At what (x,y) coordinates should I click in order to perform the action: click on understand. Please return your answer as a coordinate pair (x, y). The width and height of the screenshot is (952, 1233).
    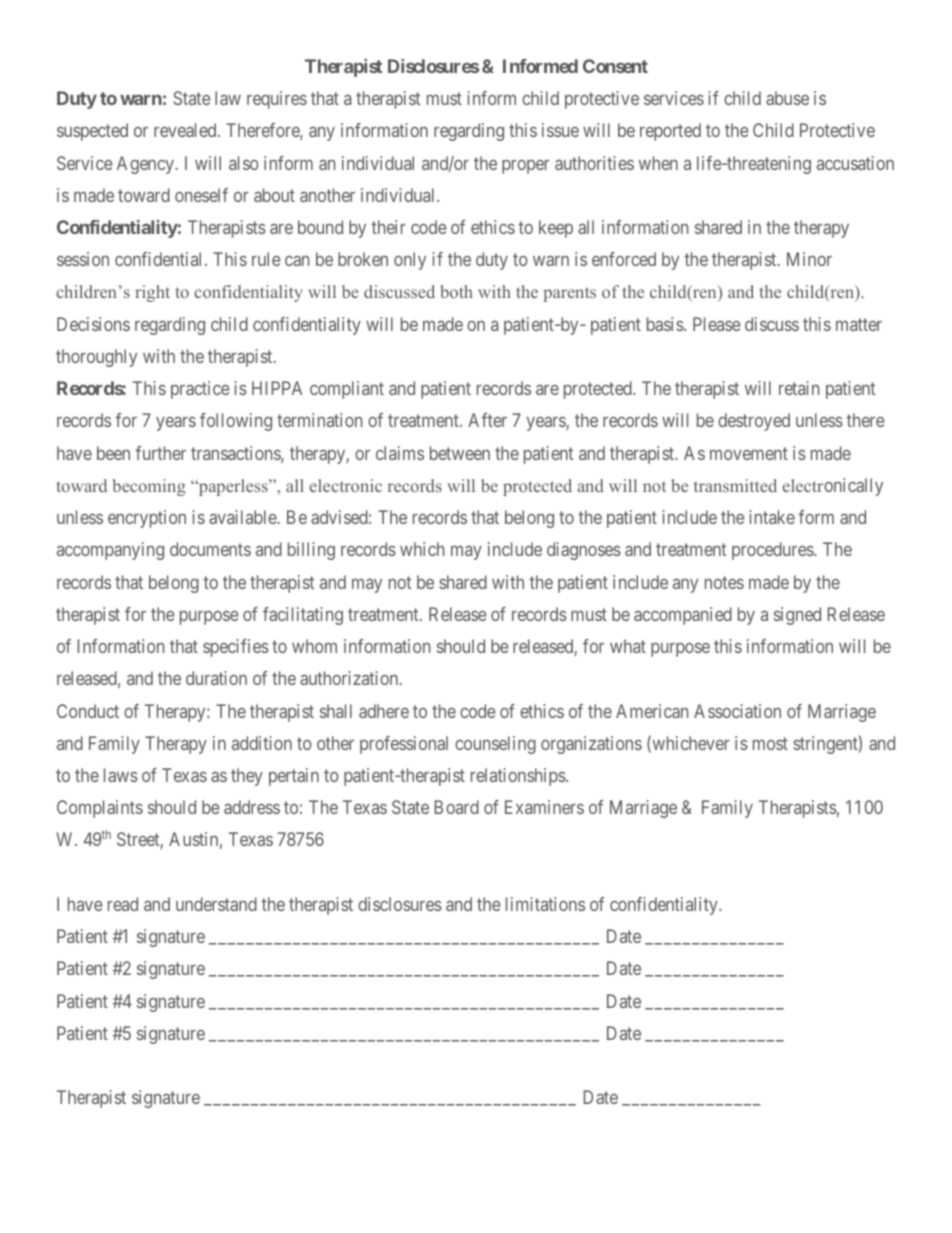
    Looking at the image, I should click on (216, 904).
